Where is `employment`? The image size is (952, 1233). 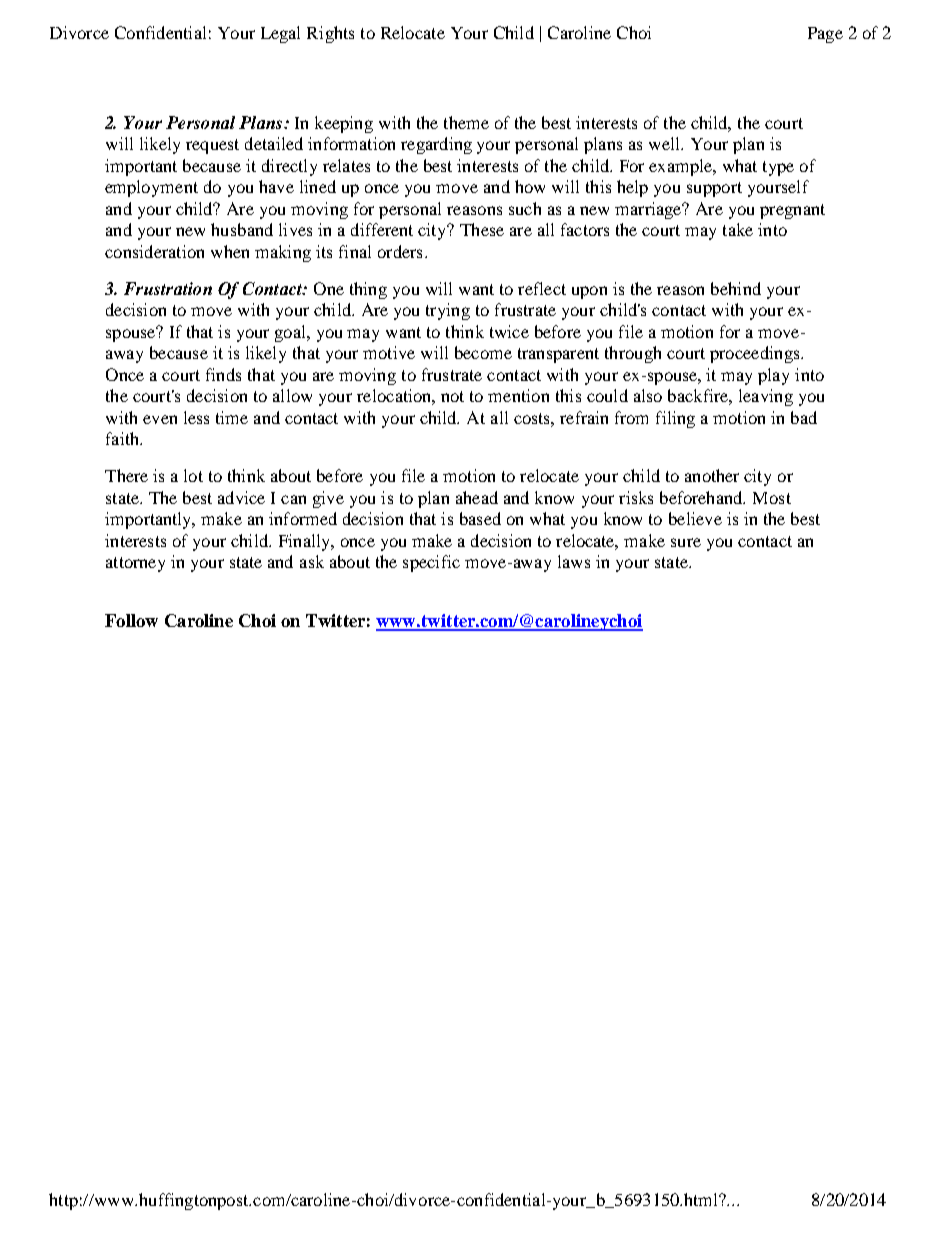 employment is located at coordinates (151, 188).
